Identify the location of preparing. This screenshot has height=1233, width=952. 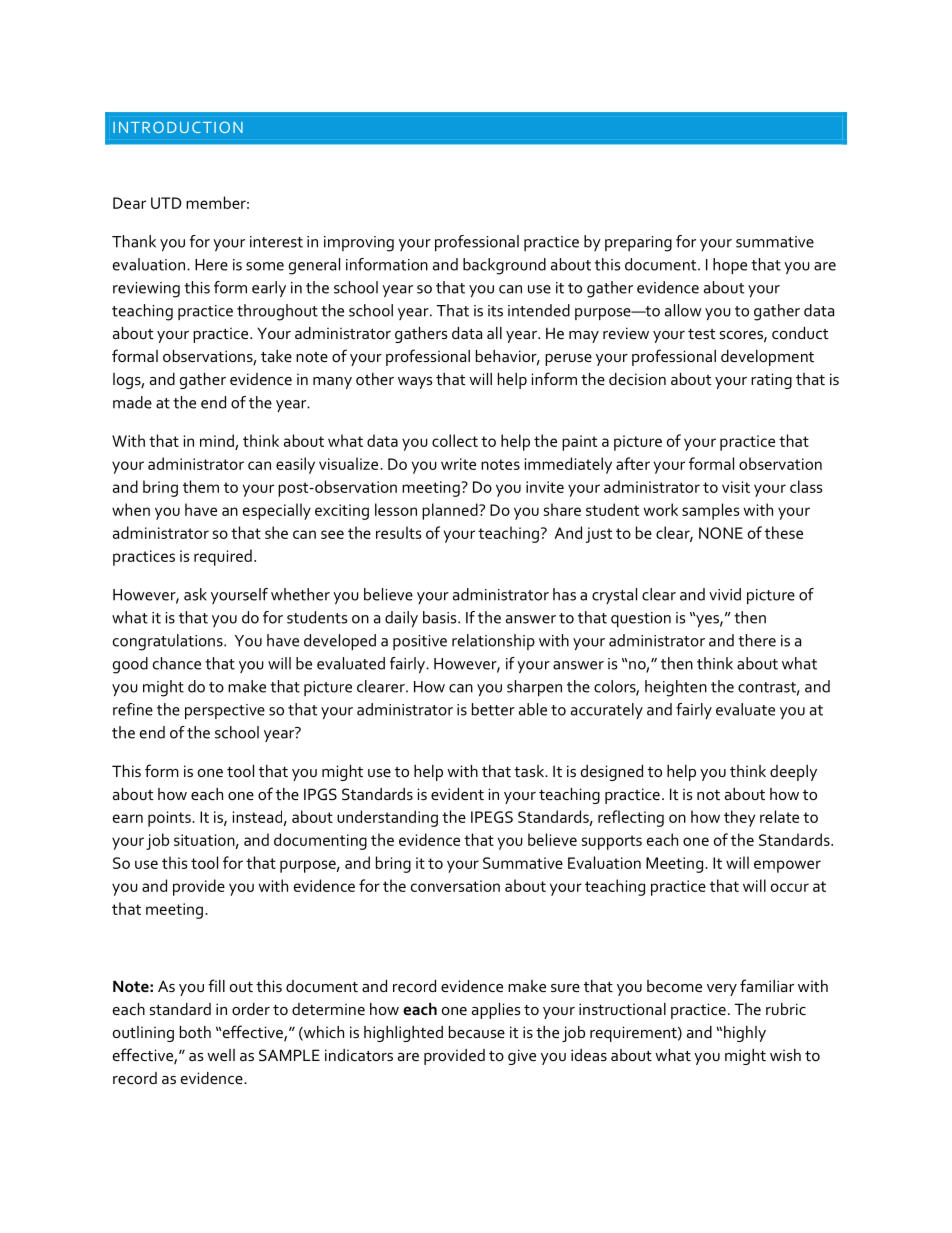
(638, 244).
